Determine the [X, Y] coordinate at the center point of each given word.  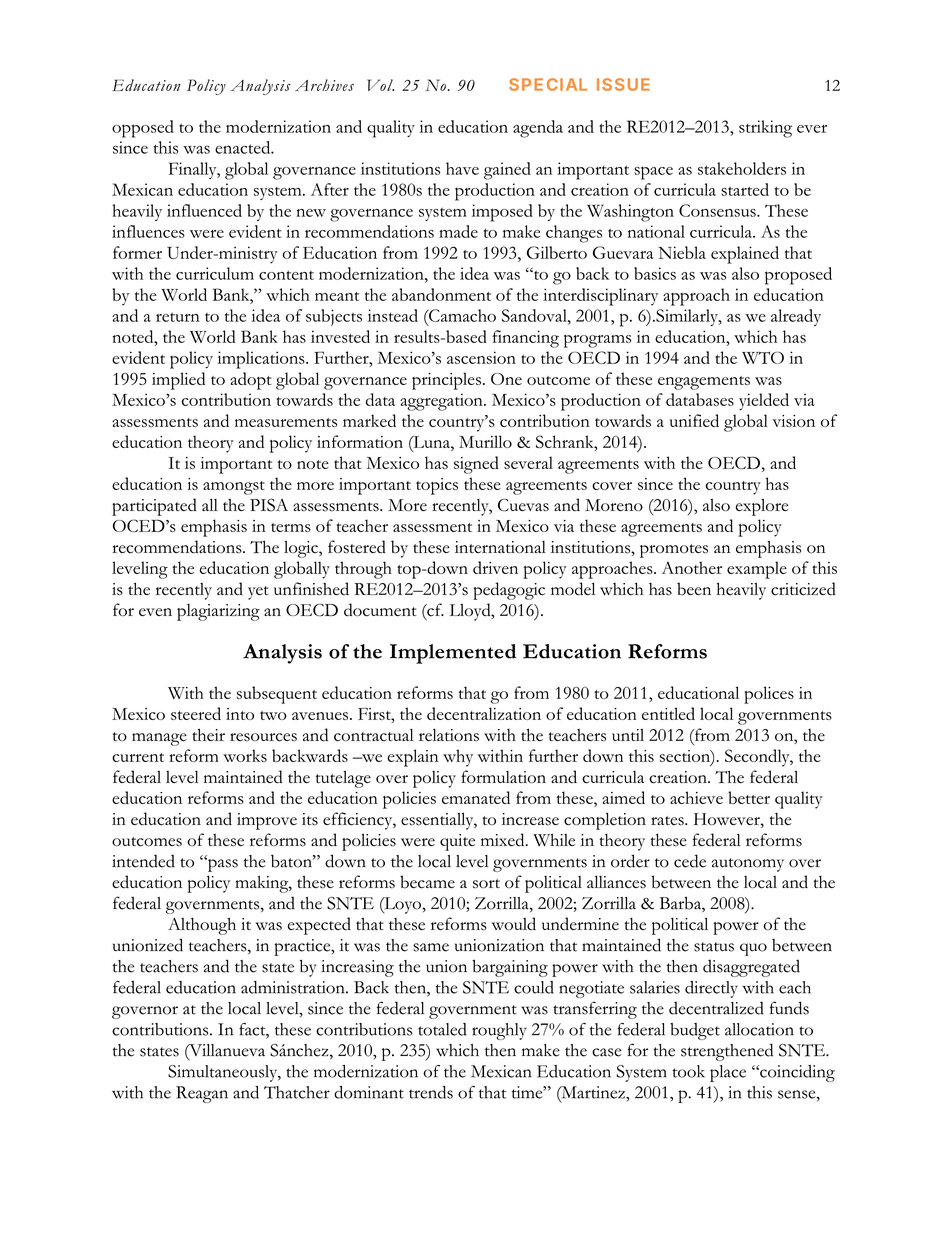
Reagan [202, 1094]
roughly [499, 1031]
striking [765, 129]
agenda [538, 129]
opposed [143, 129]
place [728, 1073]
